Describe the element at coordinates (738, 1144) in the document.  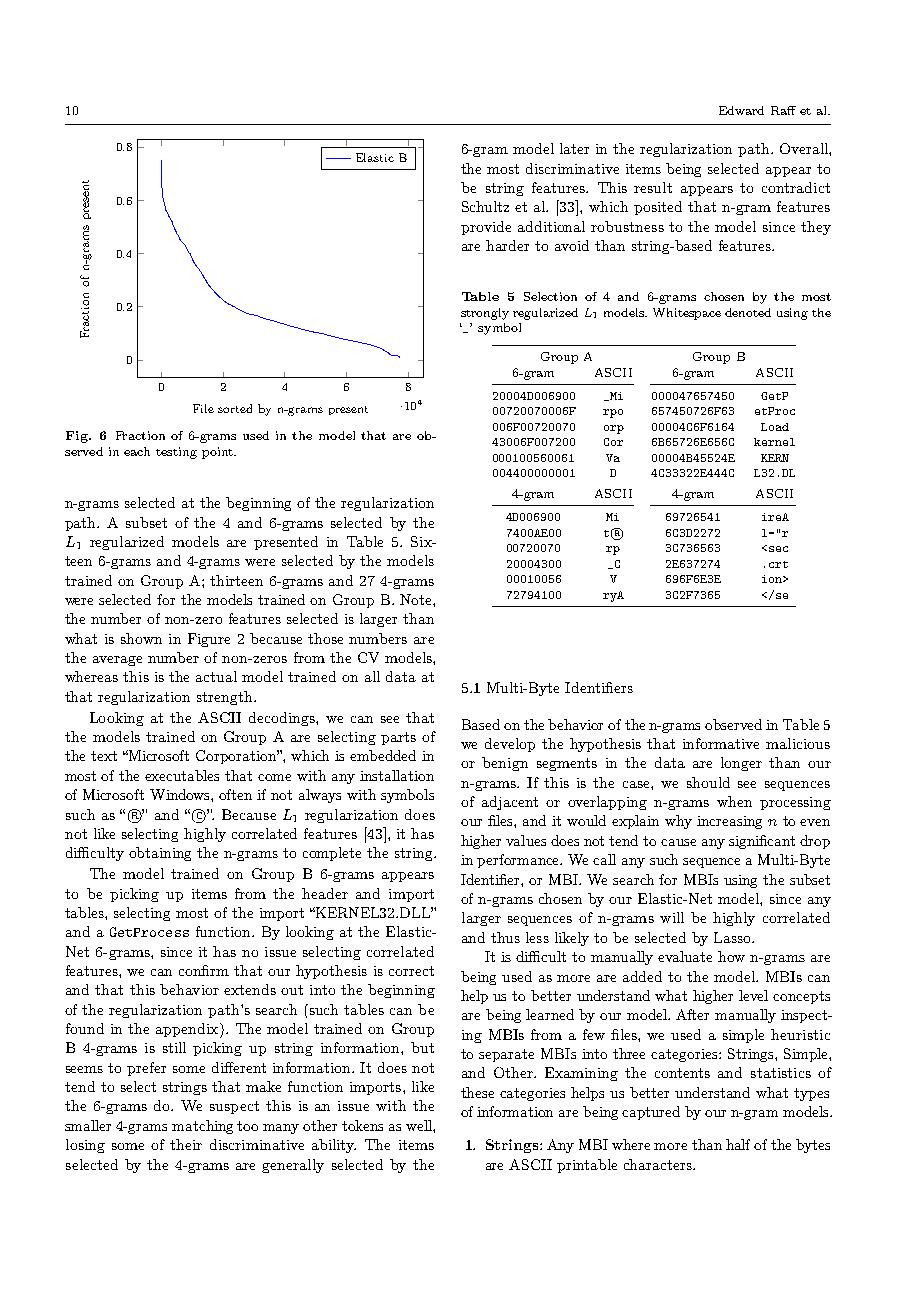
I see `half` at that location.
